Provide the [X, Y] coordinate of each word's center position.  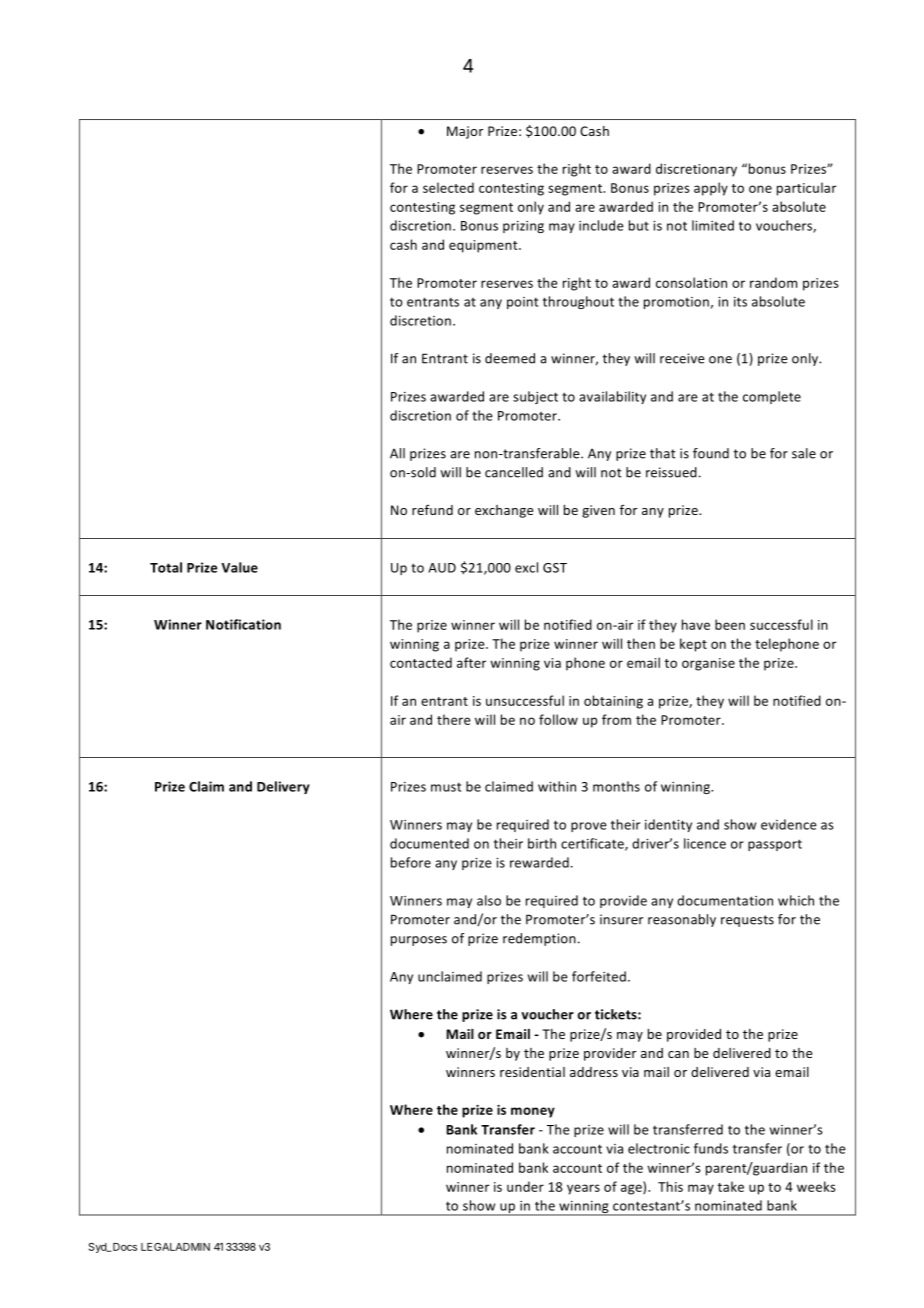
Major [465, 132]
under [525, 1186]
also [489, 900]
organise [708, 664]
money [533, 1112]
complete [772, 397]
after [471, 662]
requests [747, 921]
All [397, 453]
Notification [243, 624]
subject [535, 397]
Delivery [283, 787]
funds [711, 1148]
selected [448, 187]
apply [711, 189]
